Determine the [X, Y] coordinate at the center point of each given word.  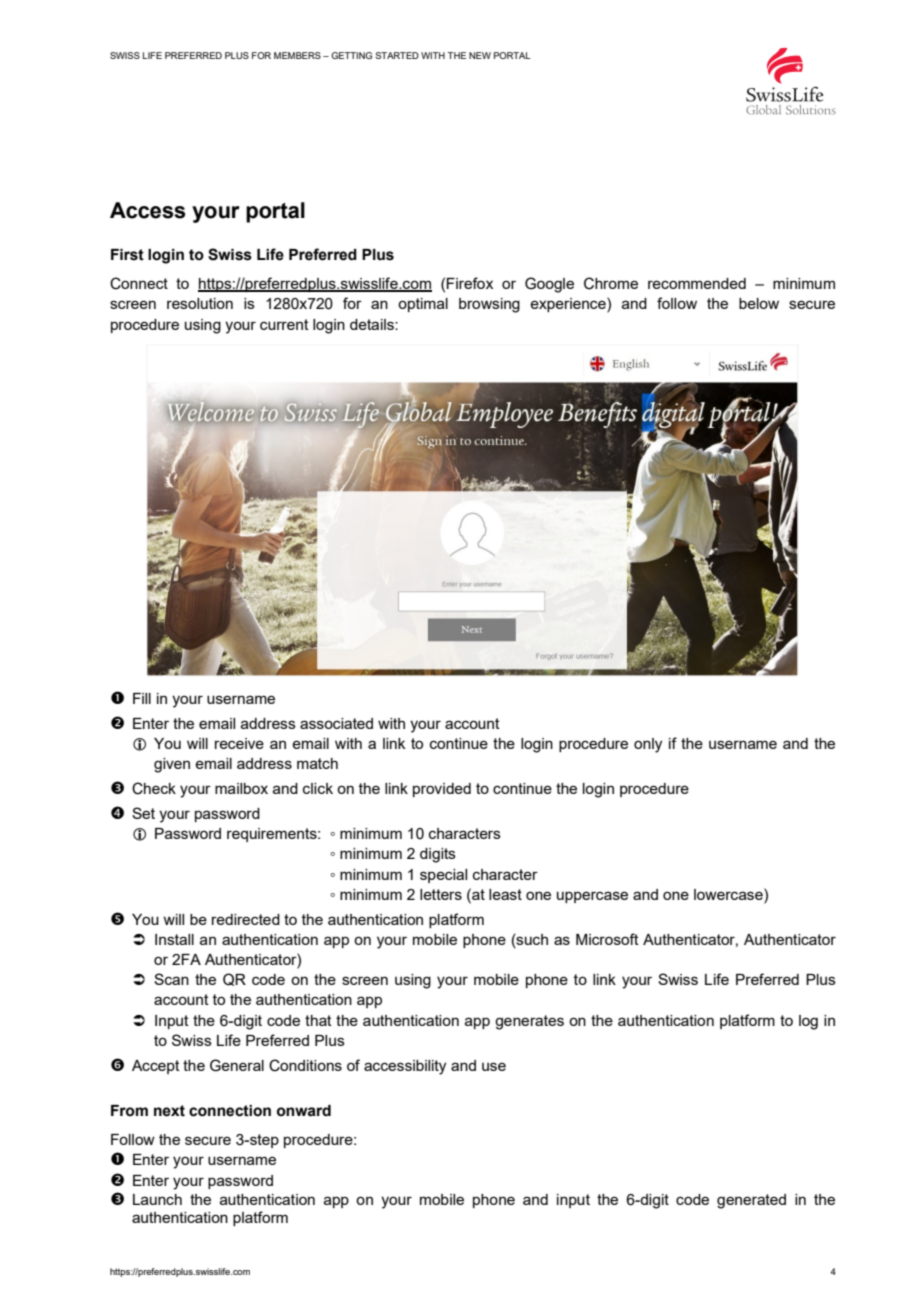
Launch [157, 1199]
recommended [697, 283]
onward [304, 1111]
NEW [480, 55]
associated [336, 723]
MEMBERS [297, 55]
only [648, 745]
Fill [142, 698]
